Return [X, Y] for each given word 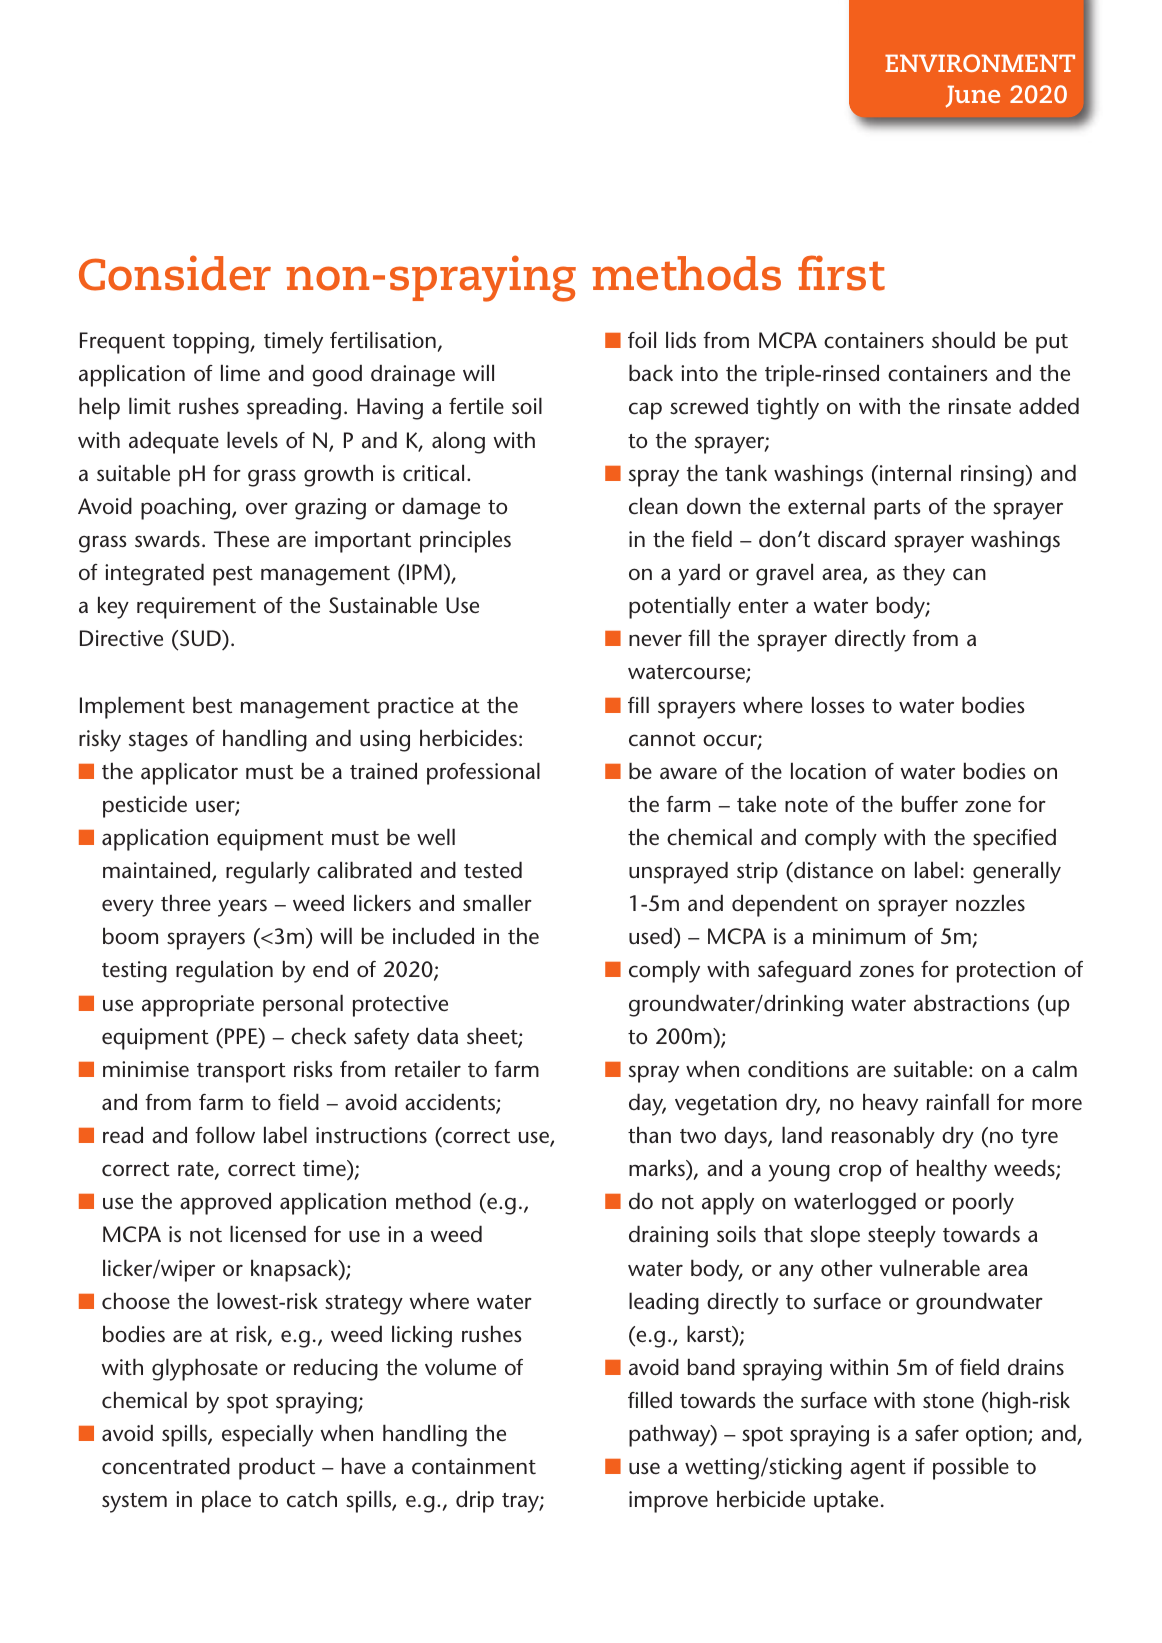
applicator [189, 773]
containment [474, 1466]
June [973, 96]
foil [642, 339]
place [226, 1501]
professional [483, 773]
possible [971, 1468]
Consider [175, 273]
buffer [930, 804]
